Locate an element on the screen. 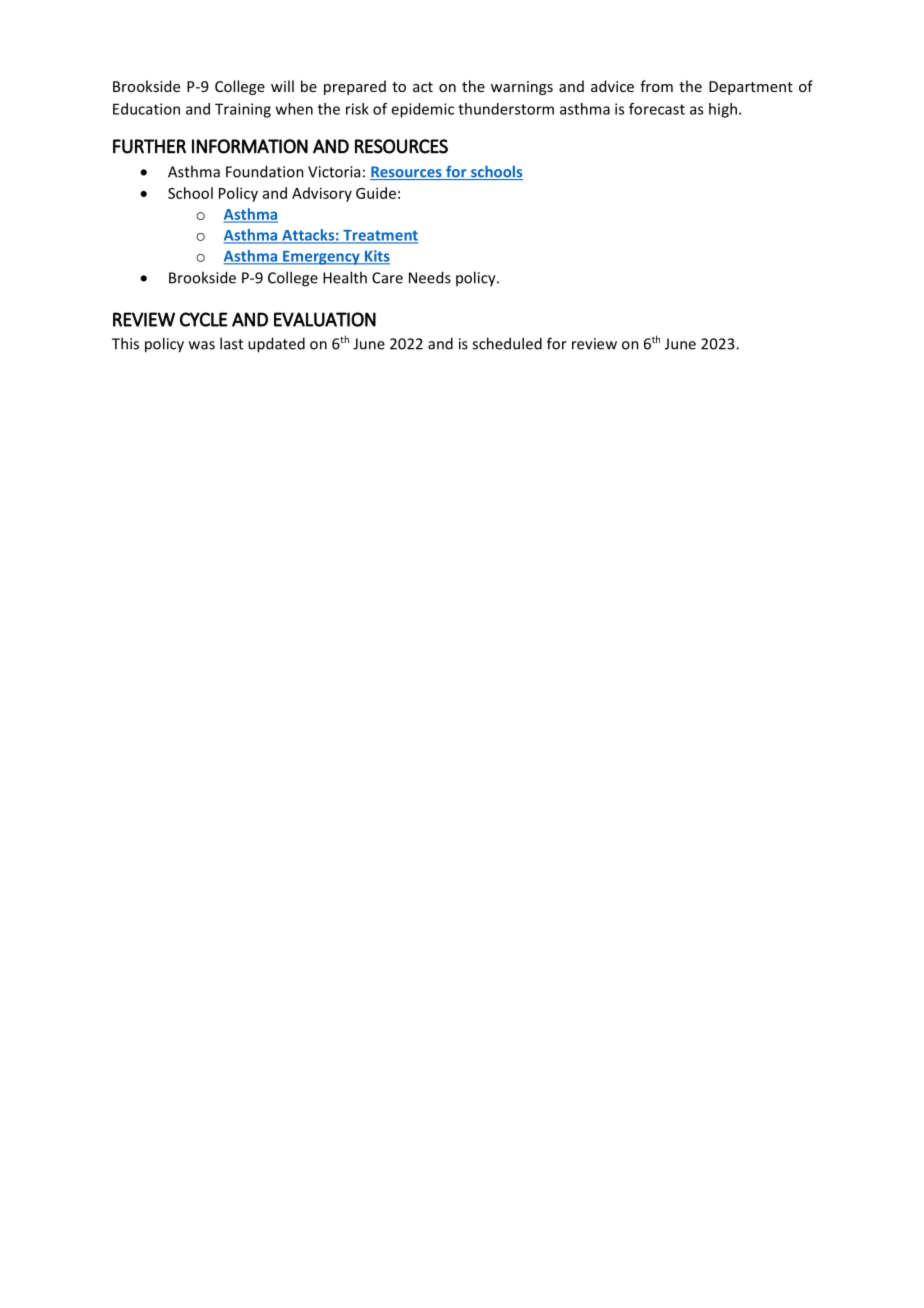  act is located at coordinates (423, 87).
